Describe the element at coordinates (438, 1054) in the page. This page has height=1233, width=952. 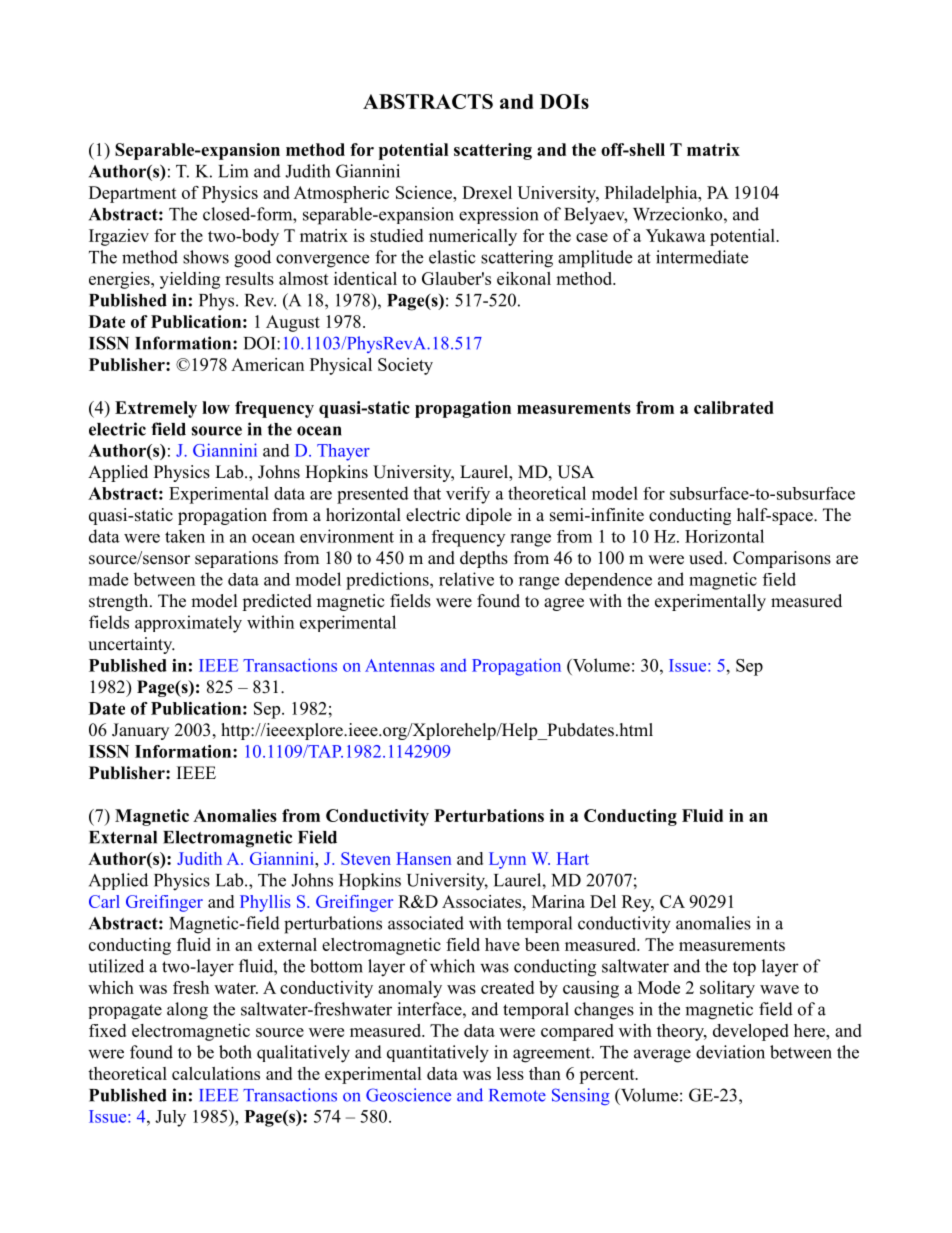
I see `quantitatively` at that location.
